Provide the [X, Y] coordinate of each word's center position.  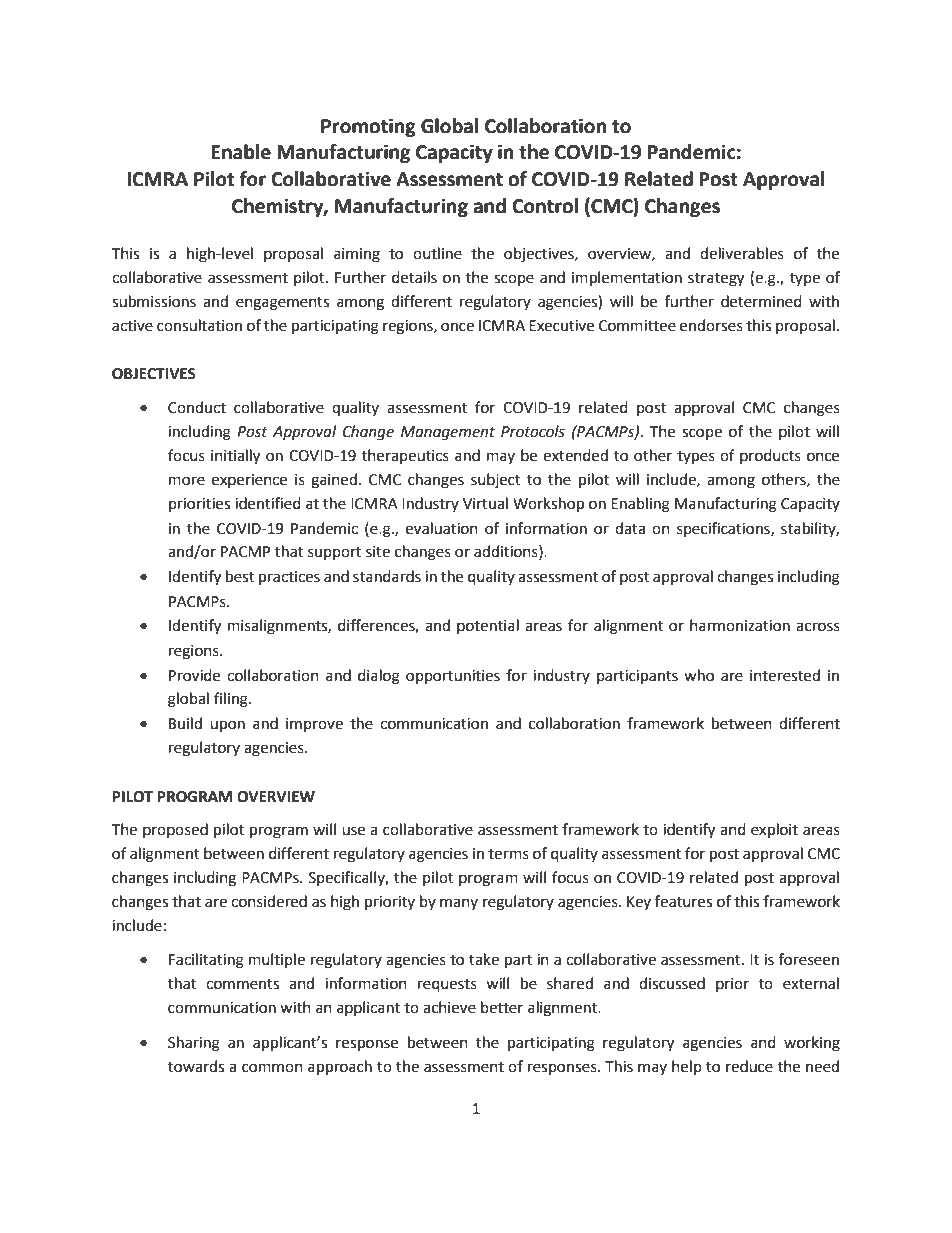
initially [235, 457]
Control [545, 206]
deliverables [742, 253]
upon [227, 726]
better [502, 1007]
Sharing [194, 1044]
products [770, 456]
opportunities [453, 677]
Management [448, 433]
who [699, 675]
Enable [241, 152]
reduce [749, 1066]
